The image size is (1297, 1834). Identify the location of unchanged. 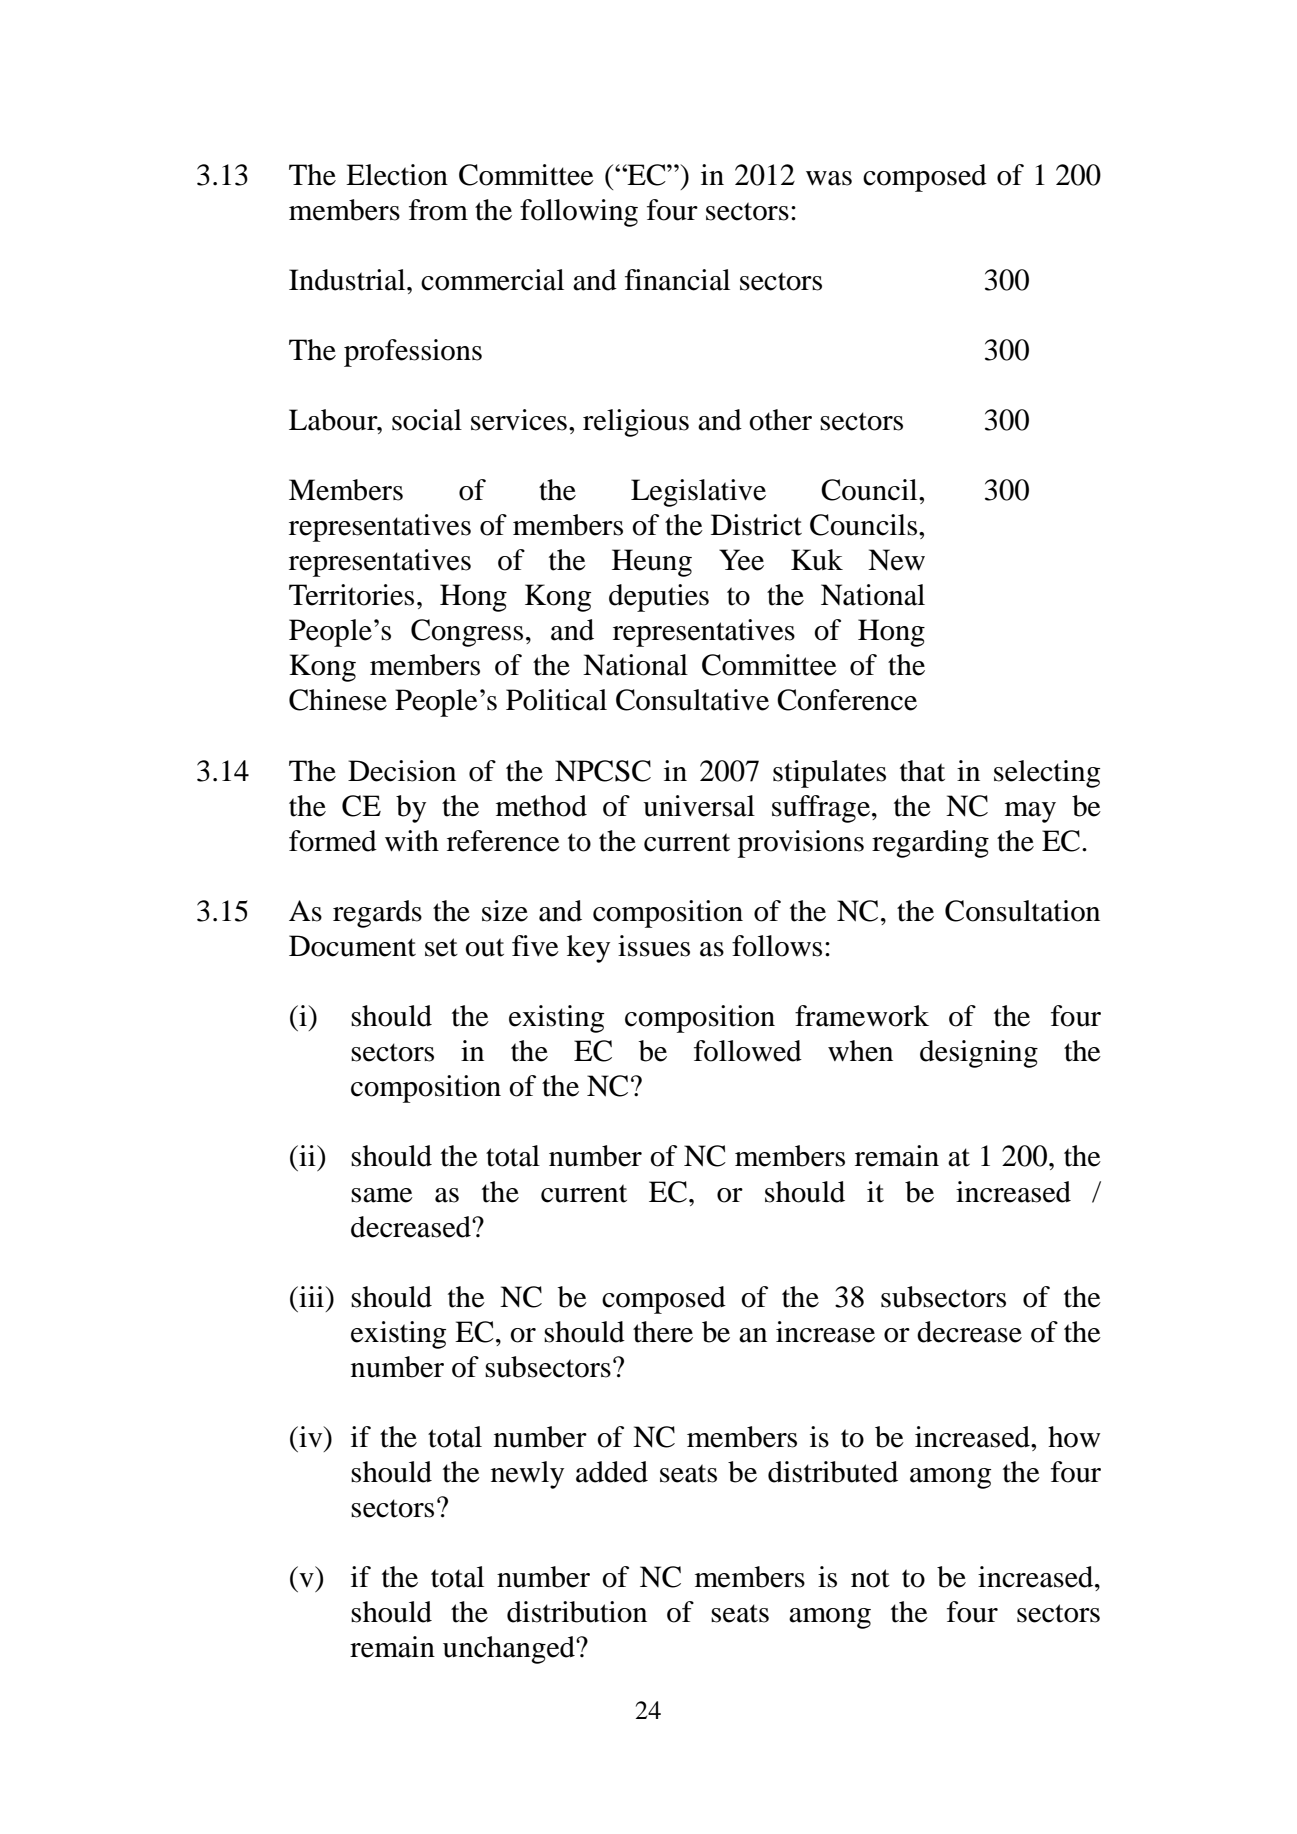
(510, 1650).
